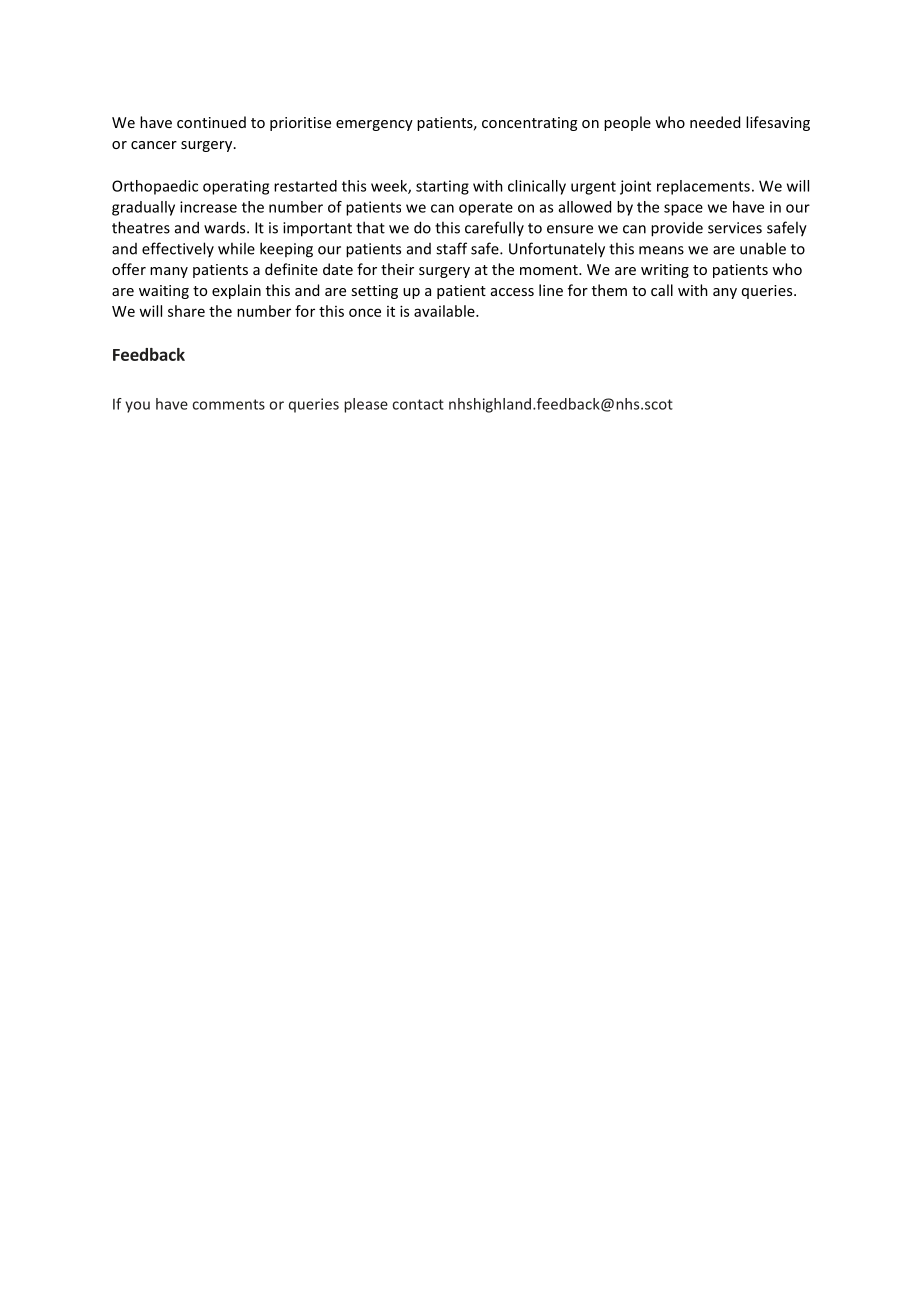 This image has width=924, height=1308. Describe the element at coordinates (715, 122) in the image. I see `needed` at that location.
